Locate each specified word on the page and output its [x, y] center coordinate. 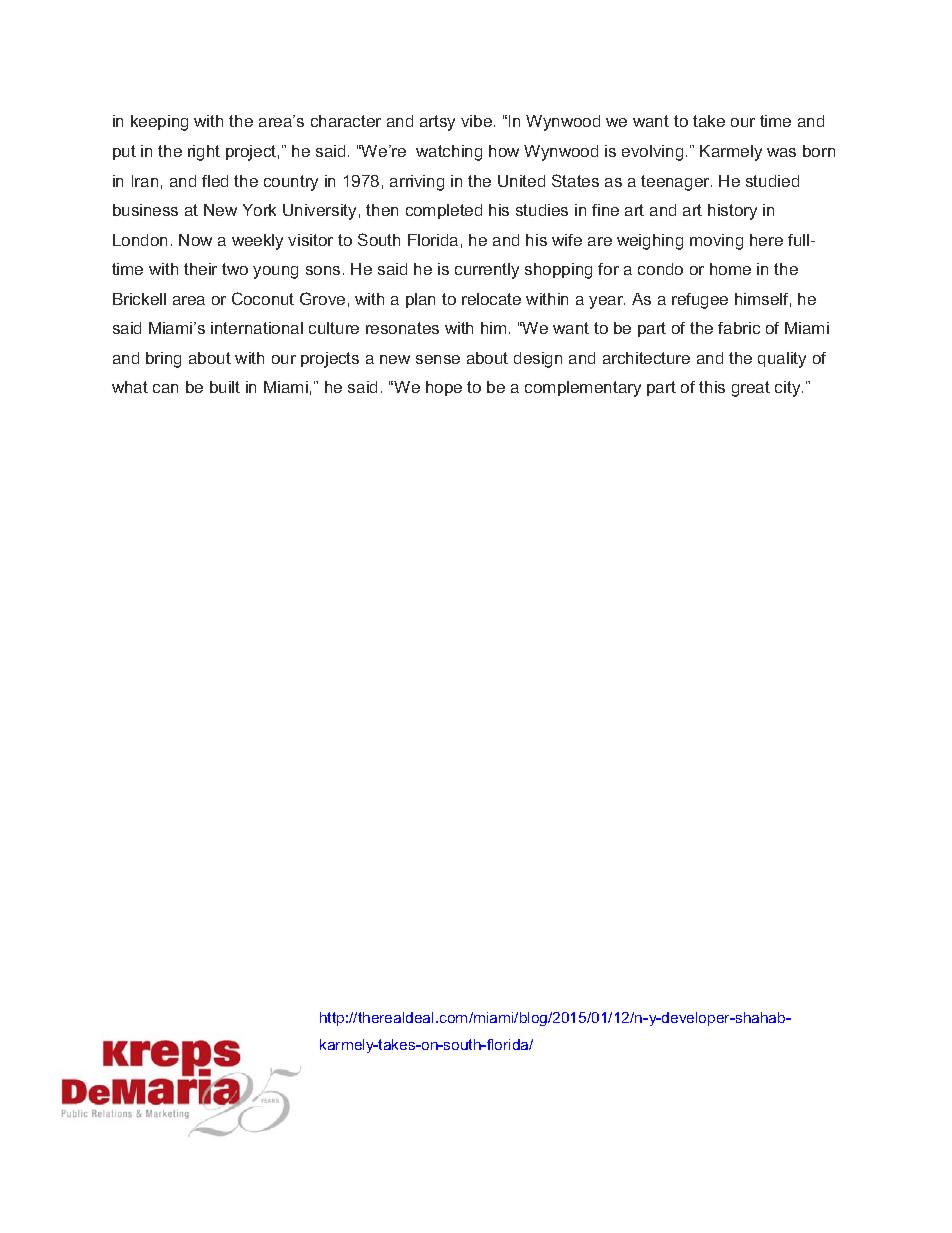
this [712, 387]
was [781, 152]
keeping [159, 123]
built [225, 387]
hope [444, 388]
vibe [476, 121]
